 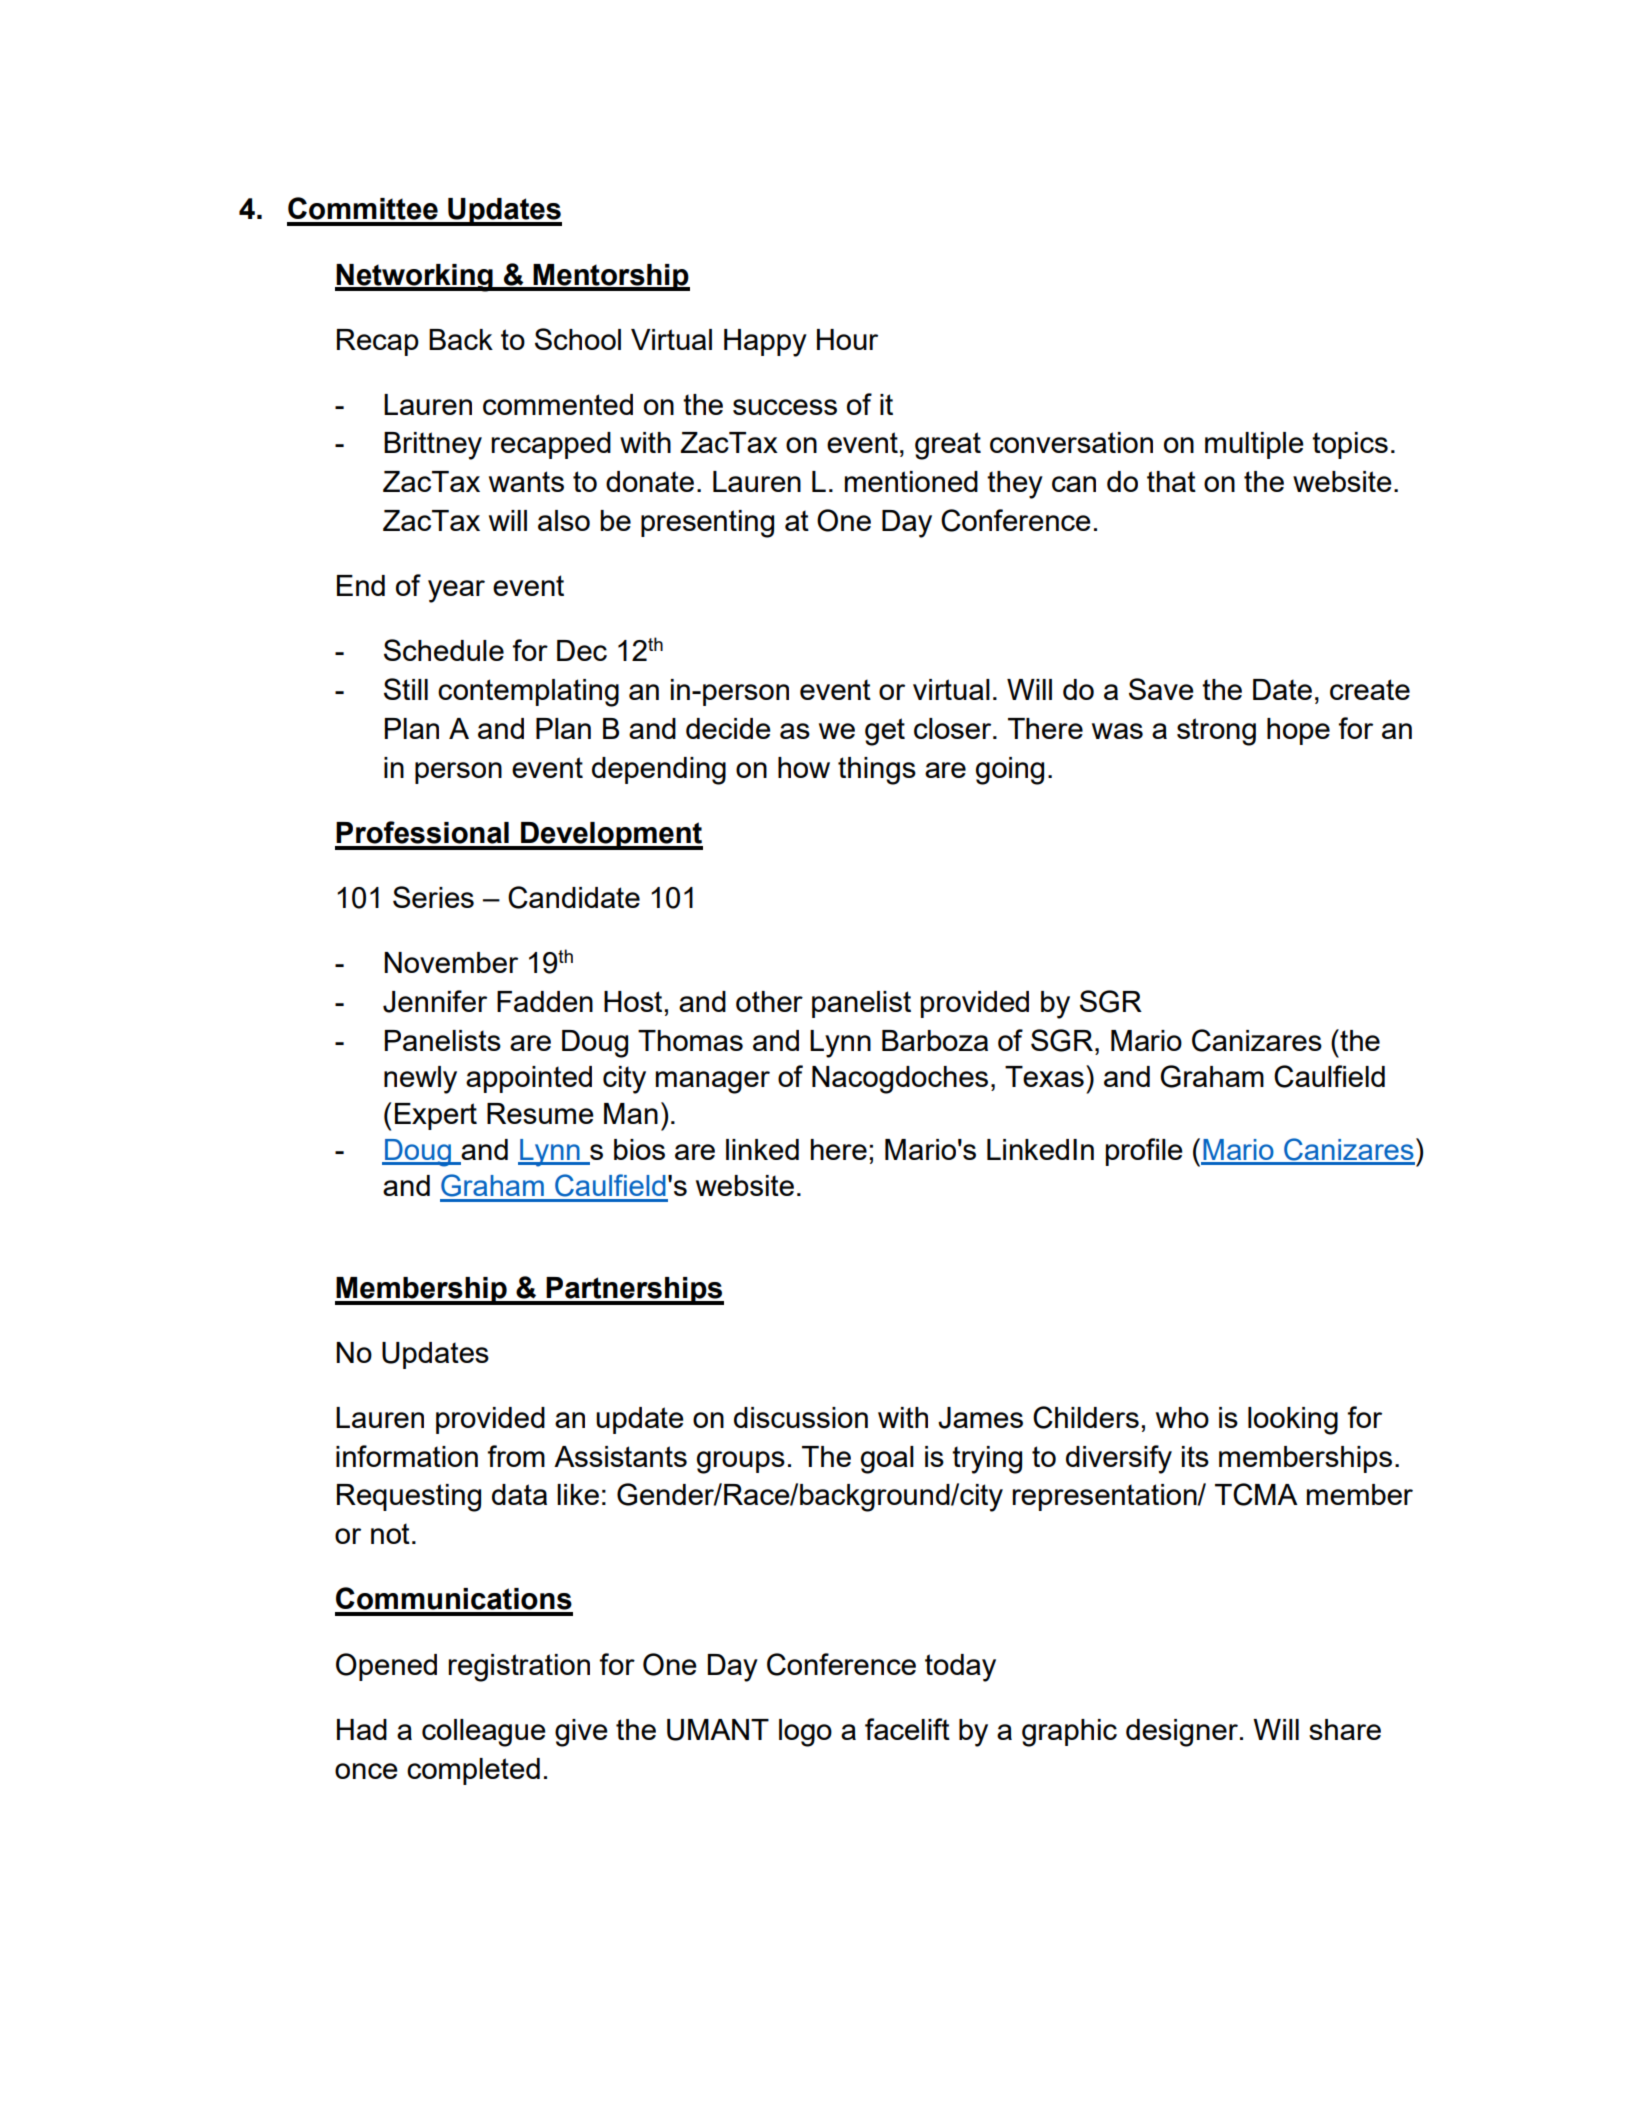 I want to click on Networking, so click(x=415, y=278).
